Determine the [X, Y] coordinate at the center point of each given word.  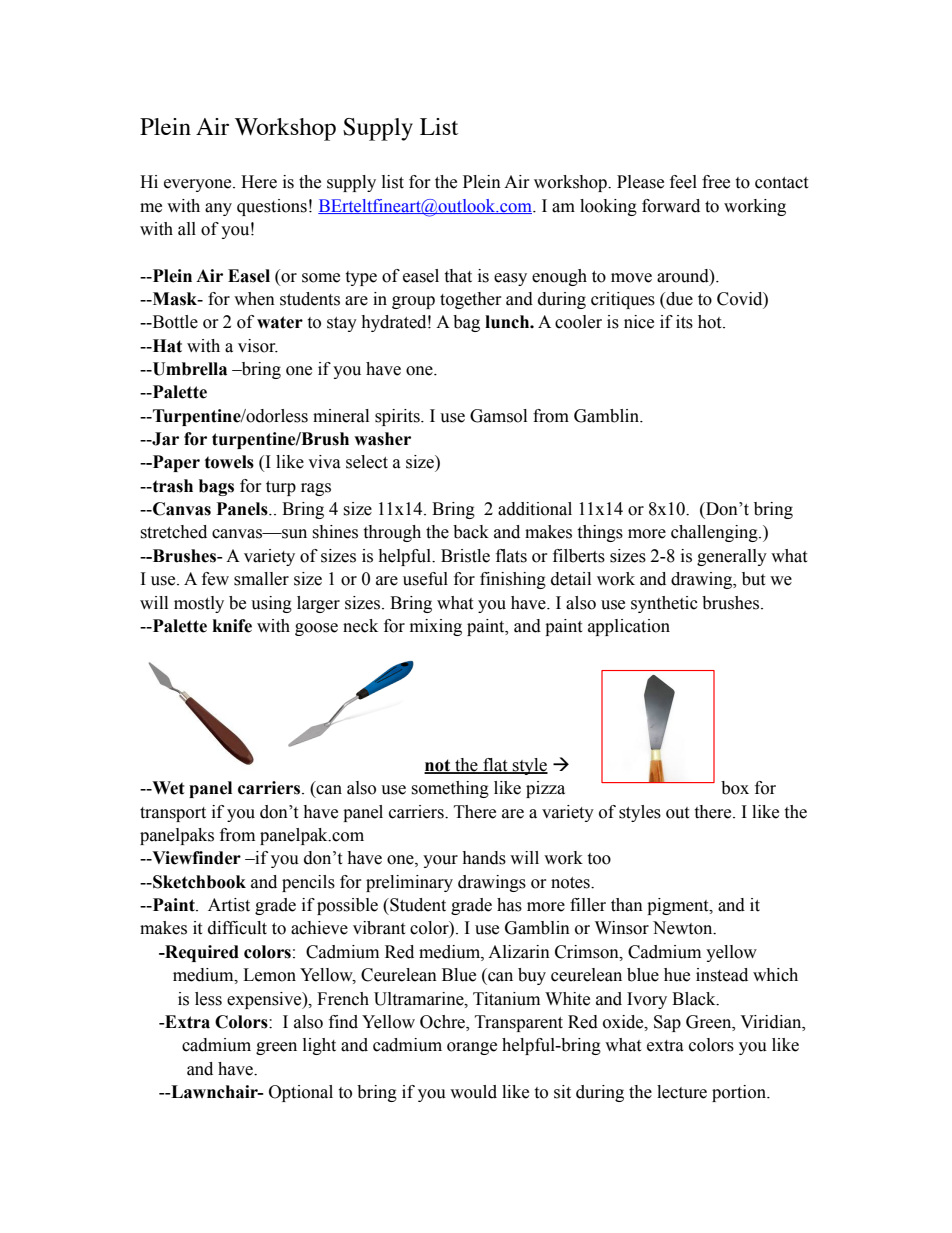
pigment [679, 906]
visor [258, 346]
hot [711, 322]
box [735, 788]
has [509, 905]
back [471, 532]
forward [671, 206]
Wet [167, 788]
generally [732, 557]
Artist [229, 905]
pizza [545, 789]
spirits [398, 417]
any [218, 209]
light [319, 1046]
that [458, 276]
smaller [261, 579]
